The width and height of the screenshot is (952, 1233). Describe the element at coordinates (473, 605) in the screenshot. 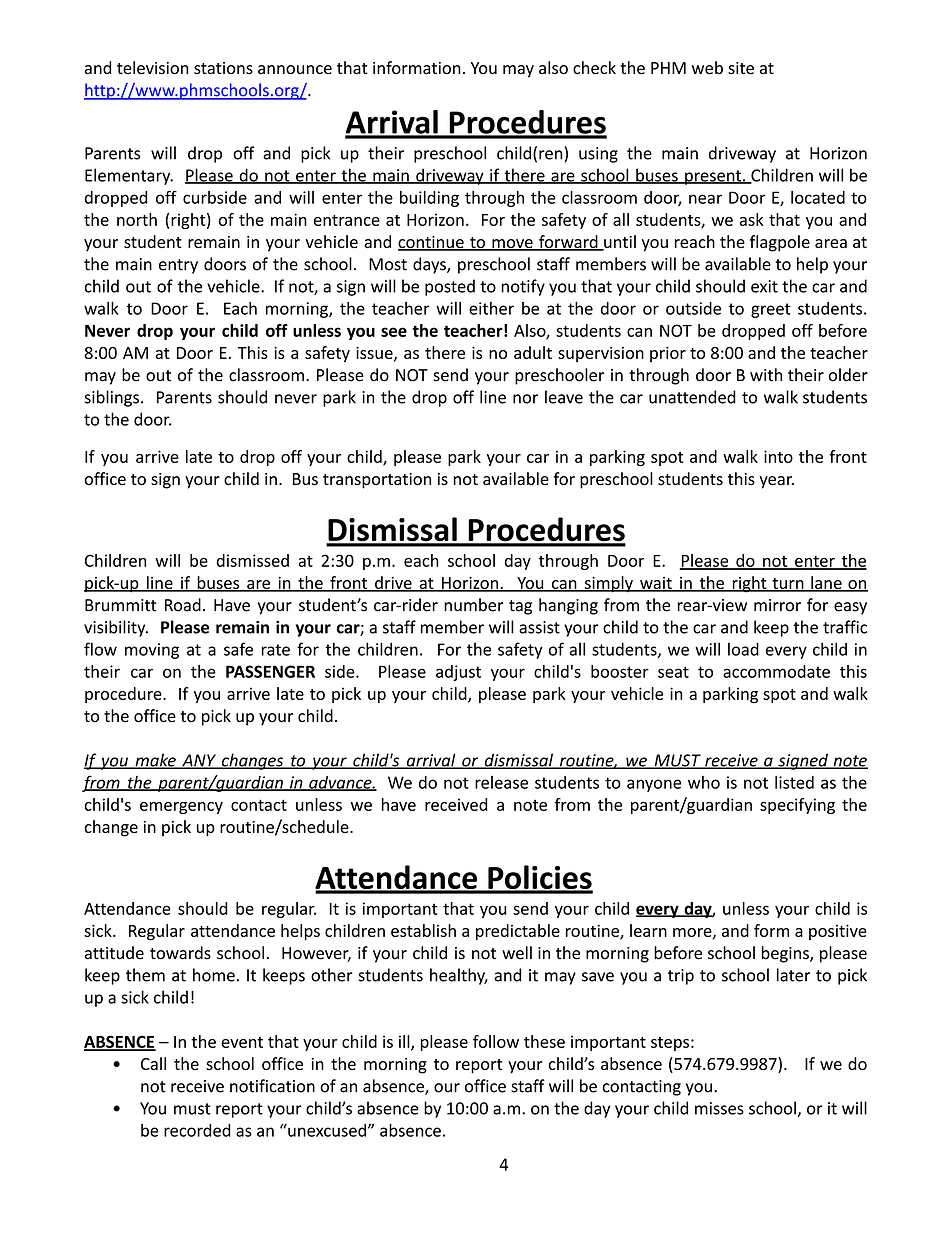

I see `number` at that location.
